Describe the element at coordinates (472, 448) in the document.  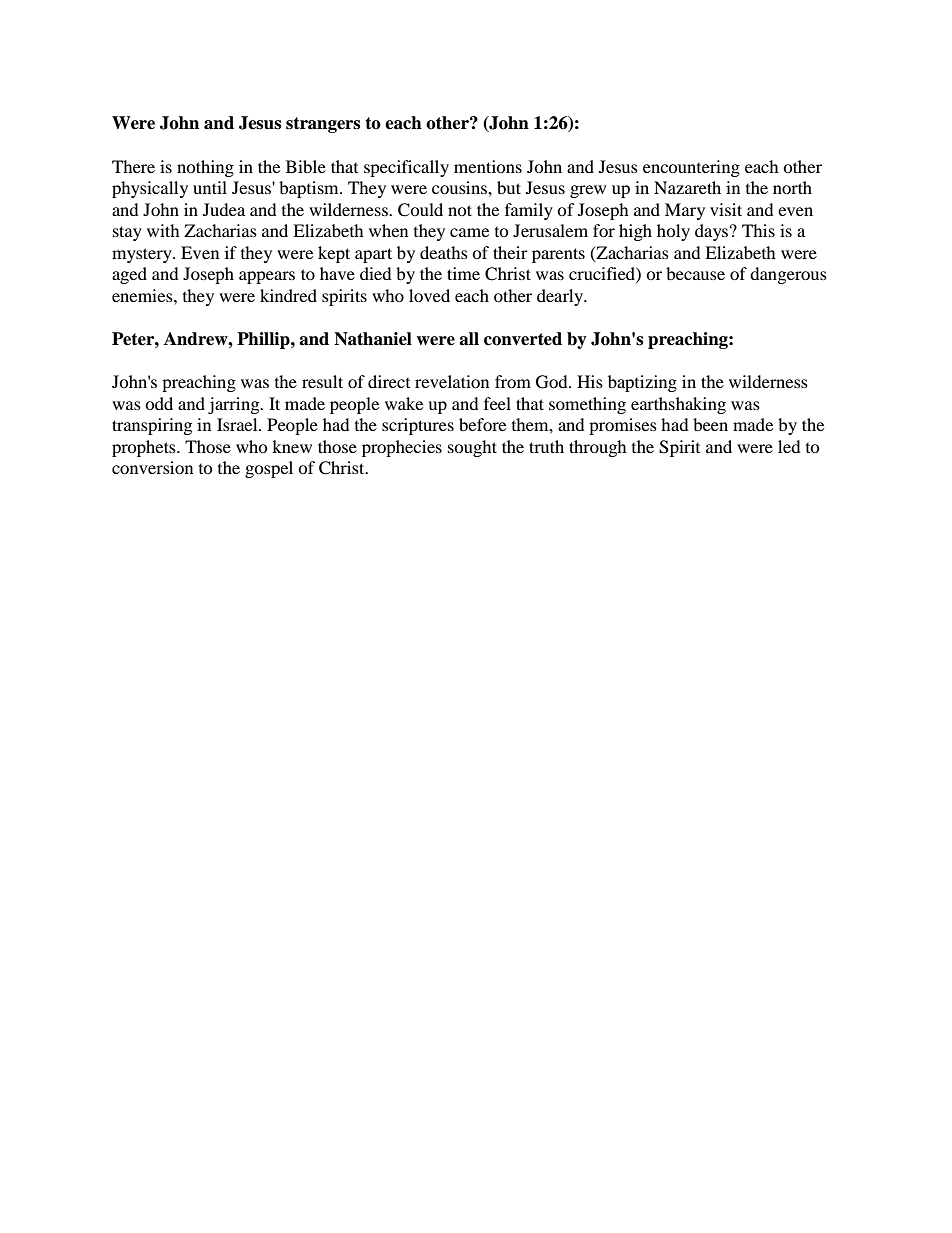
I see `sought` at that location.
